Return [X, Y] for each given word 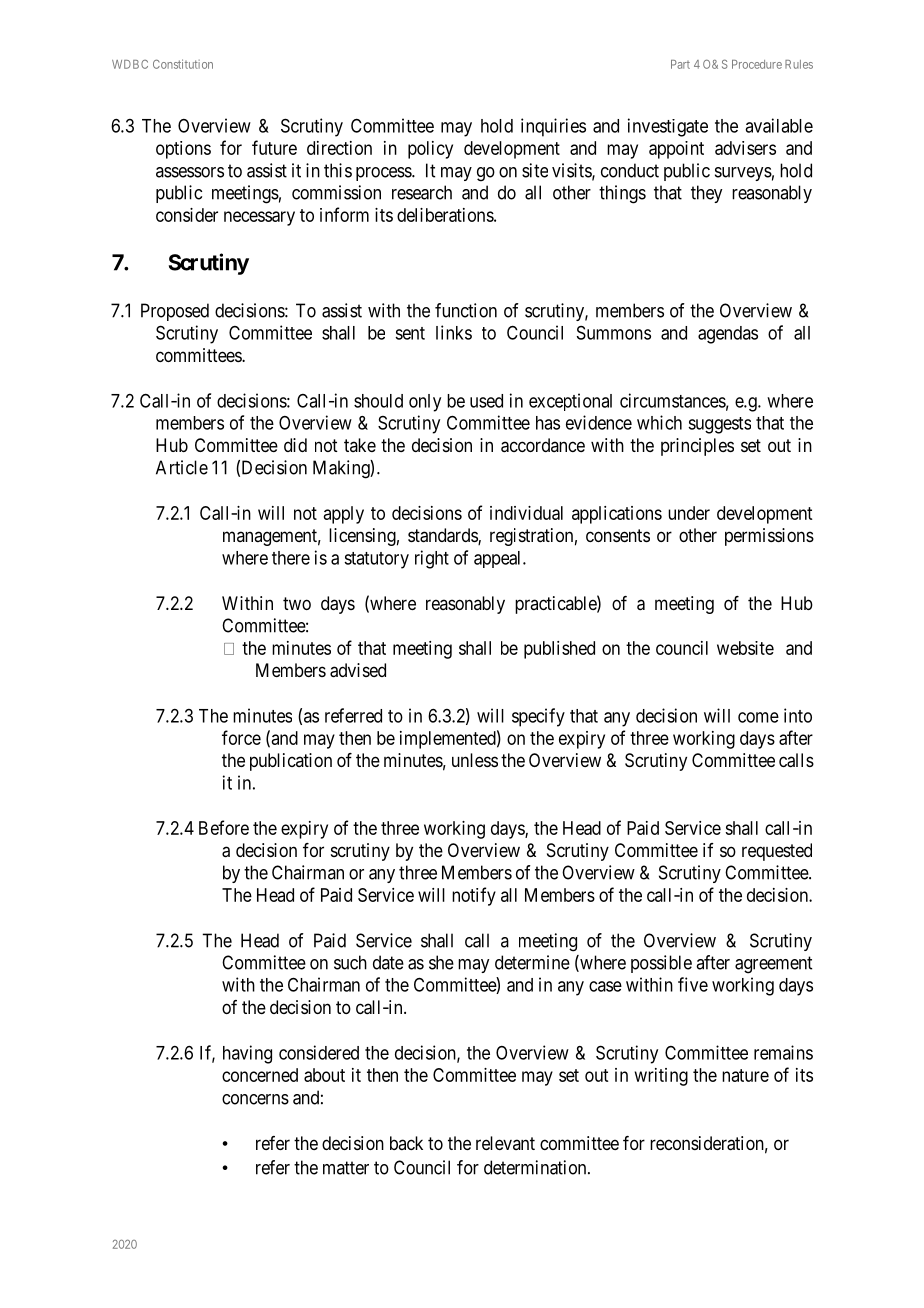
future [274, 147]
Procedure [757, 64]
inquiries [553, 127]
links [454, 332]
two [297, 603]
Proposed [175, 312]
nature [745, 1075]
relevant [505, 1143]
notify [474, 896]
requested [777, 852]
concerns [255, 1099]
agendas [728, 335]
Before [224, 827]
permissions [769, 537]
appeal [499, 559]
